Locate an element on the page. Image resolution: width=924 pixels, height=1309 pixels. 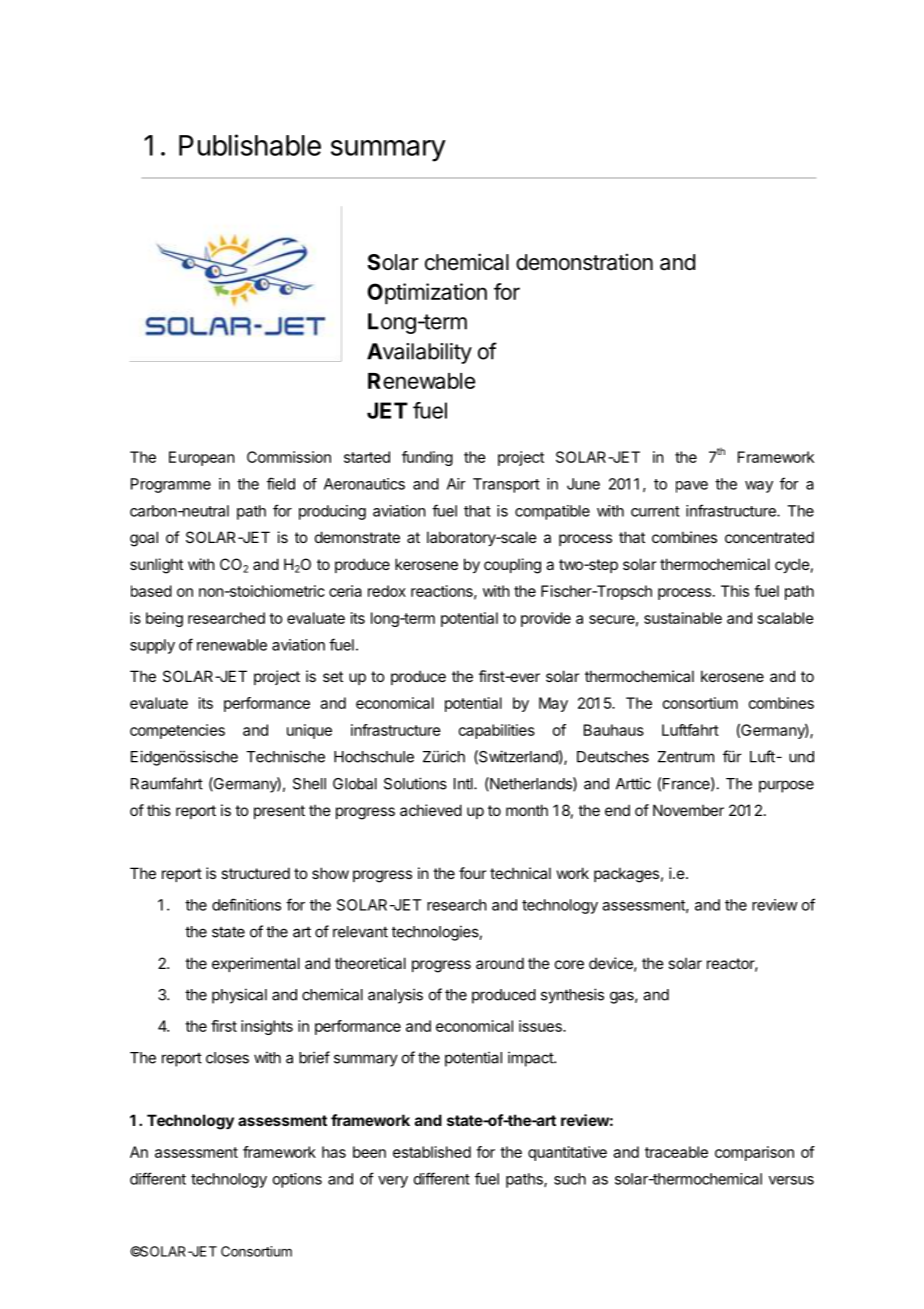
present is located at coordinates (279, 812).
